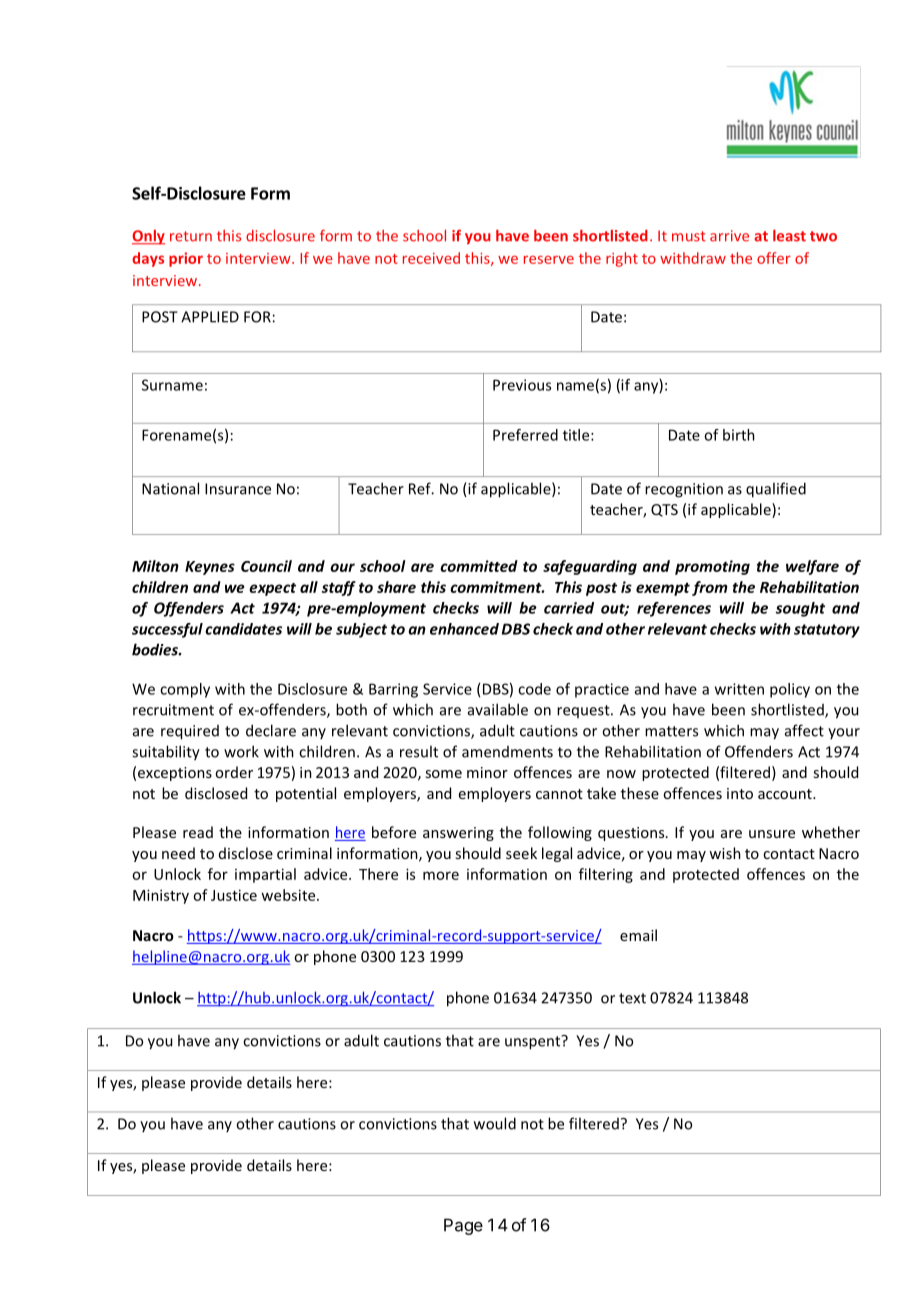 The width and height of the screenshot is (924, 1308). Describe the element at coordinates (495, 1123) in the screenshot. I see `would` at that location.
